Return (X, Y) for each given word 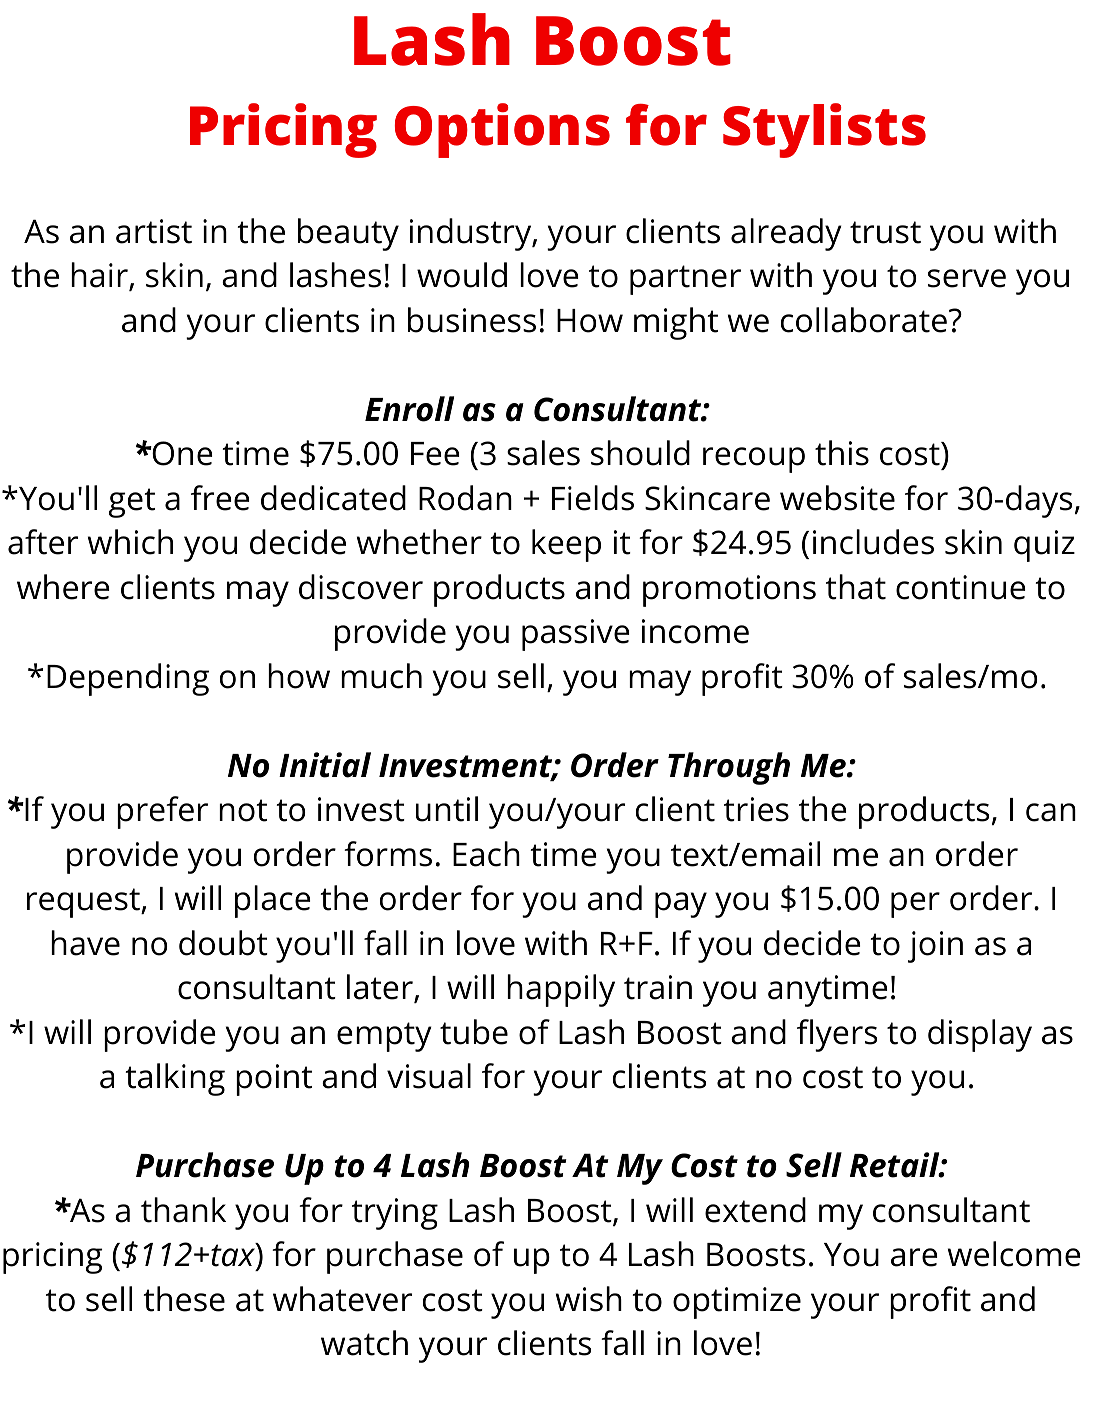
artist (154, 231)
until (447, 809)
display (980, 1035)
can (1051, 812)
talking (175, 1079)
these (184, 1299)
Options (502, 130)
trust (885, 232)
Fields (593, 498)
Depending (128, 679)
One (181, 453)
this (842, 453)
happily (561, 990)
